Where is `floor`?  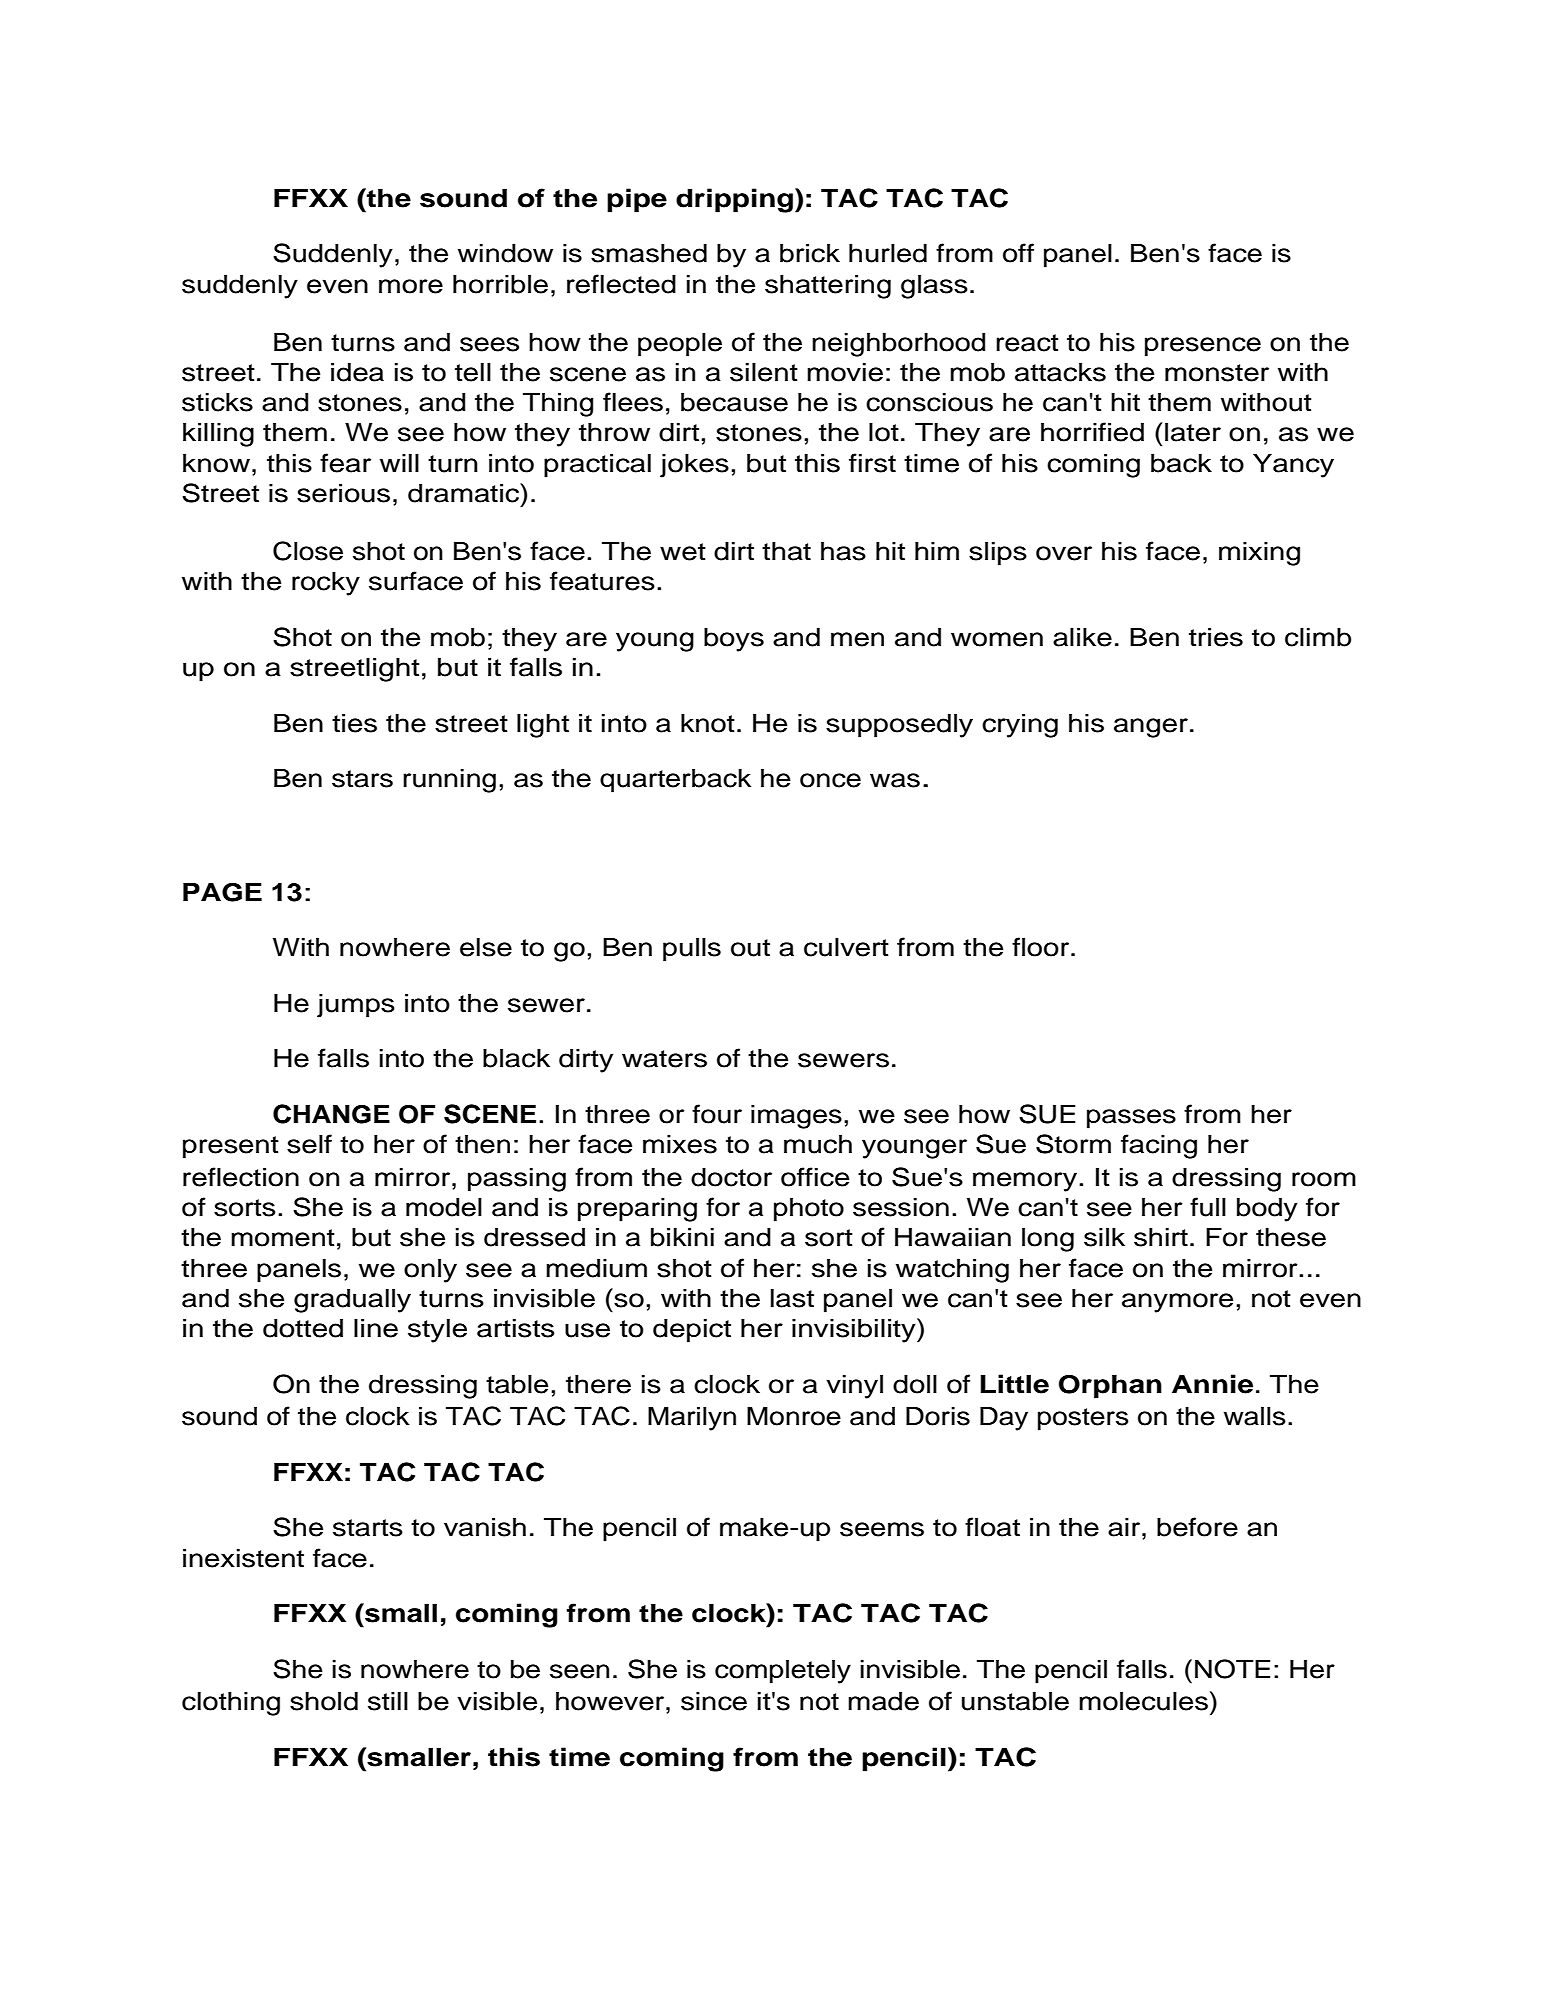 floor is located at coordinates (1042, 947).
